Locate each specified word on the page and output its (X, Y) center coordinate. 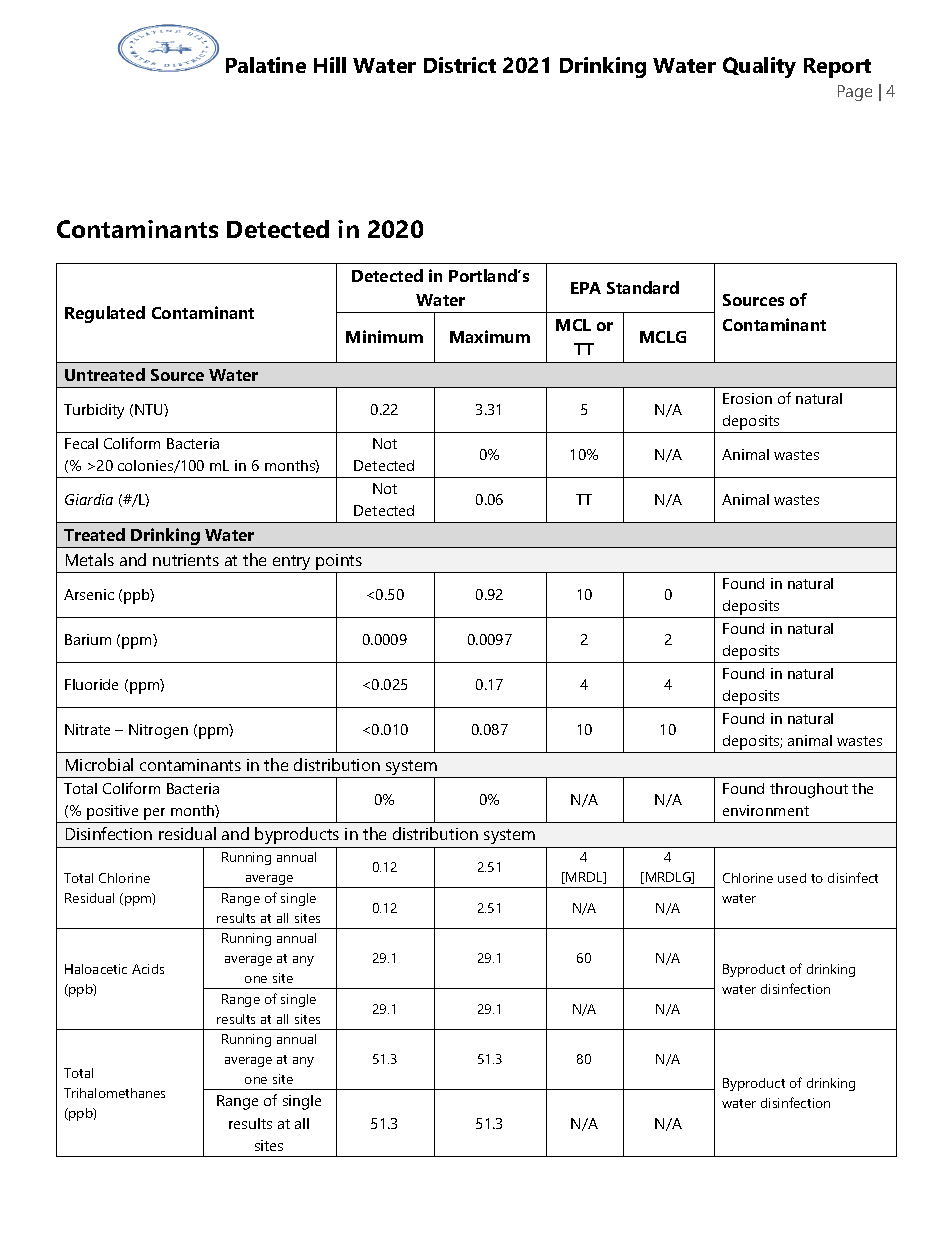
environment (766, 810)
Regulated (105, 314)
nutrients (186, 560)
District (460, 65)
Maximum (490, 336)
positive (113, 814)
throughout (809, 790)
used (792, 878)
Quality (759, 67)
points (340, 563)
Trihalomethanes (114, 1093)
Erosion (747, 398)
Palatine (266, 65)
